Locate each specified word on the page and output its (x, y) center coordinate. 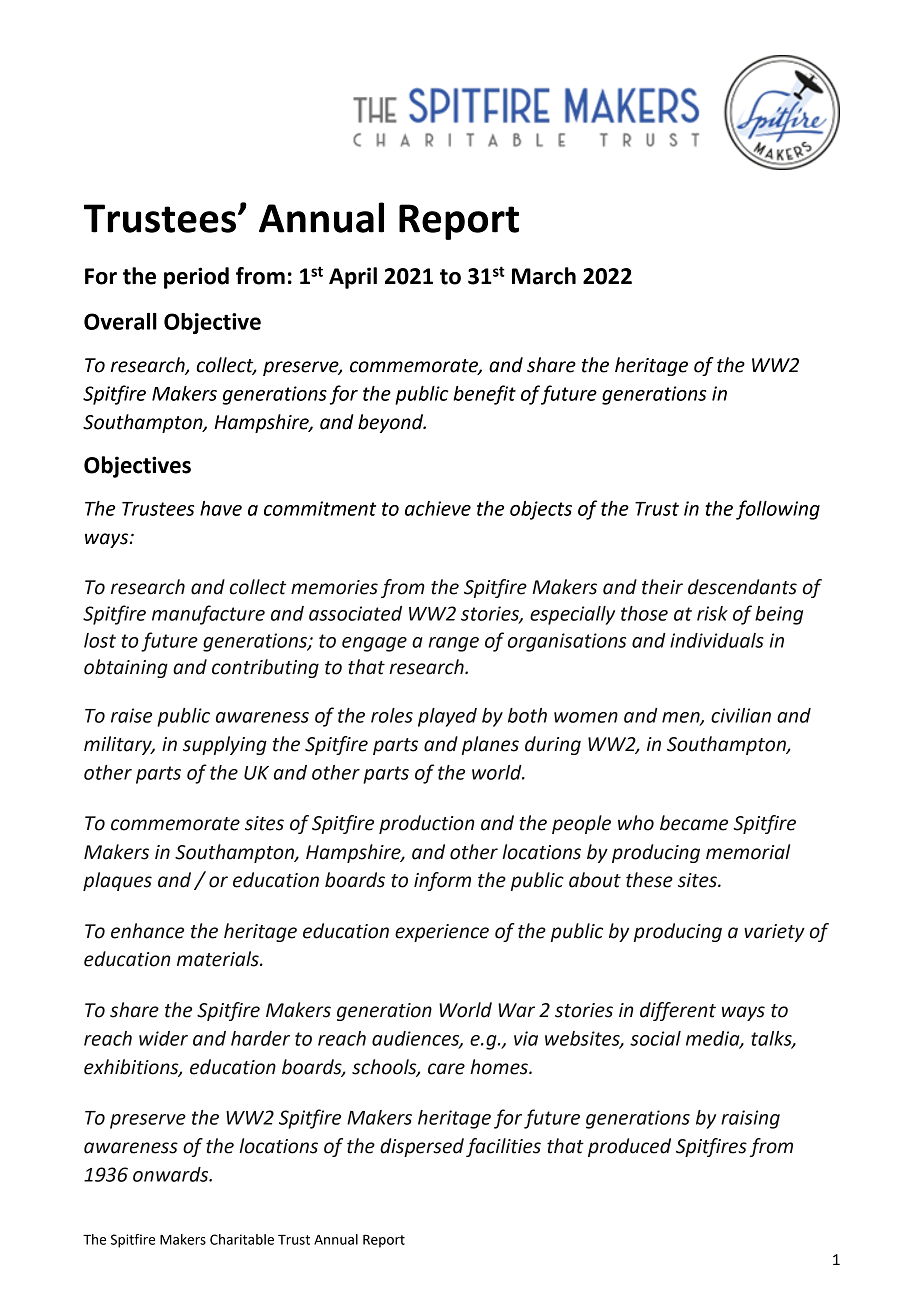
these (649, 880)
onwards (172, 1174)
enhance (147, 931)
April (353, 278)
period (196, 278)
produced (629, 1147)
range (454, 644)
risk (712, 613)
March (544, 276)
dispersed (422, 1147)
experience (442, 933)
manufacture (208, 615)
